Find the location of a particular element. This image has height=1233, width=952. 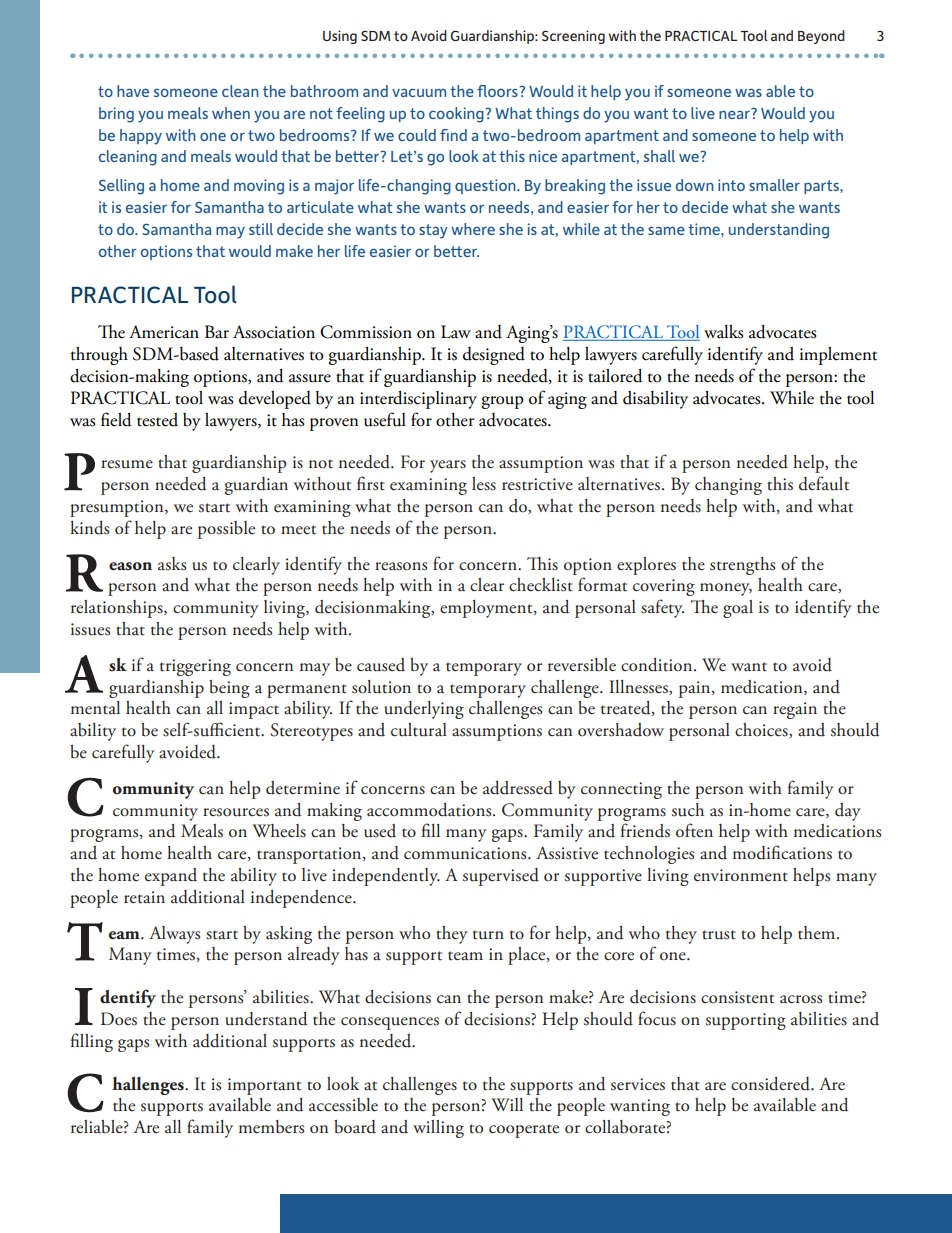

near is located at coordinates (735, 113).
